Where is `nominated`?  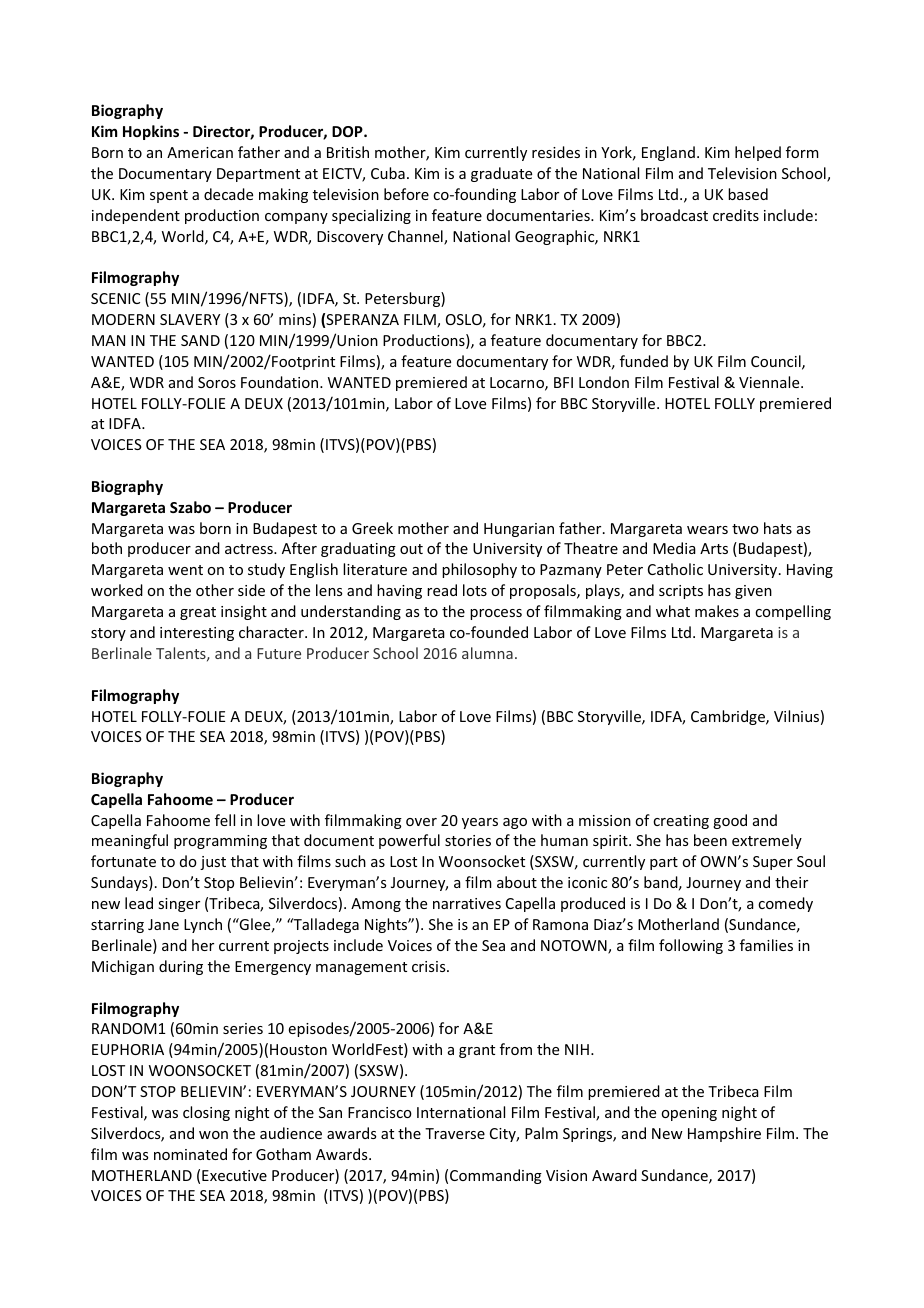 nominated is located at coordinates (190, 1154).
